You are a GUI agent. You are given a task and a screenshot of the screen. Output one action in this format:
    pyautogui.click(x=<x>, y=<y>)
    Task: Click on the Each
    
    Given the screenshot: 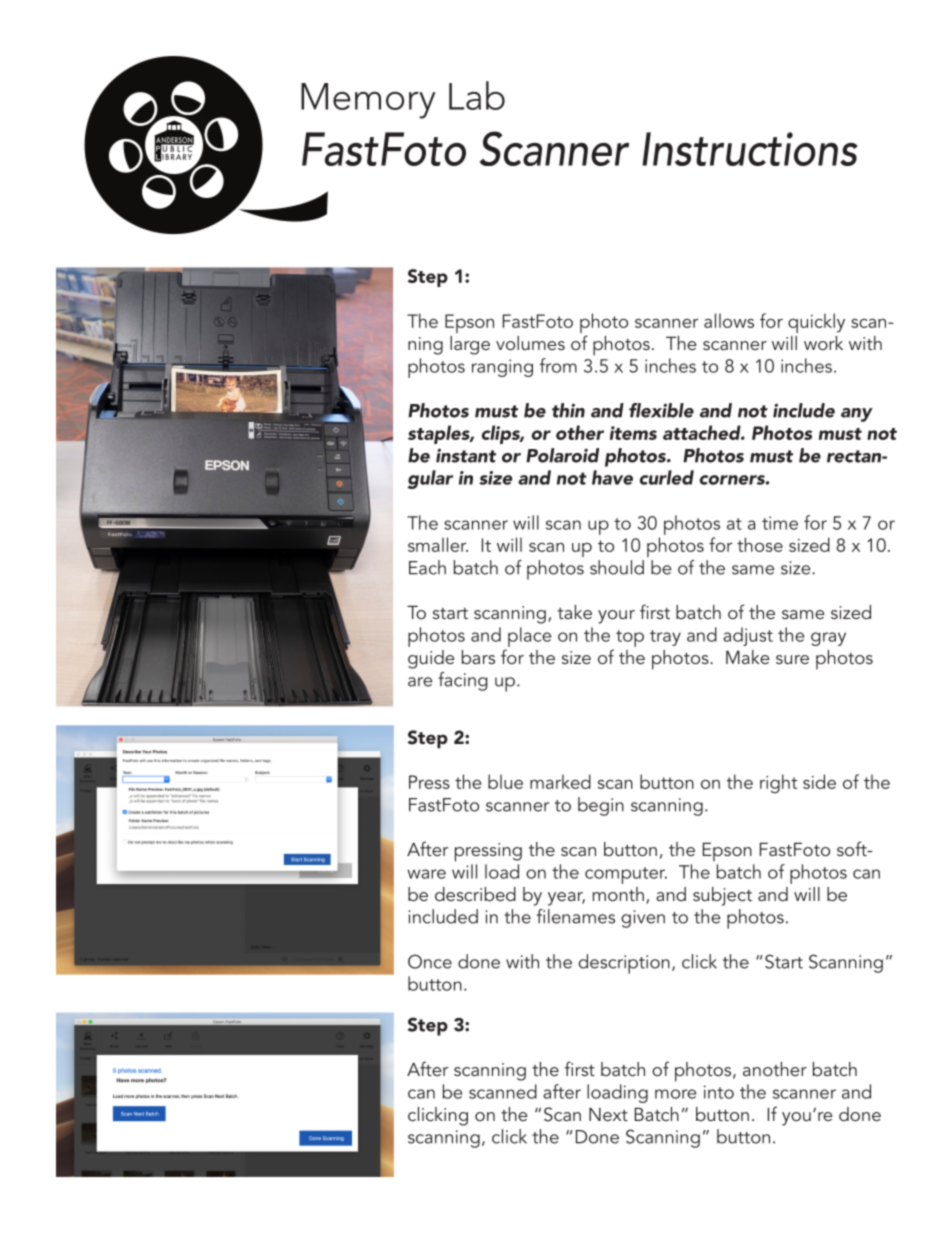 What is the action you would take?
    pyautogui.click(x=427, y=567)
